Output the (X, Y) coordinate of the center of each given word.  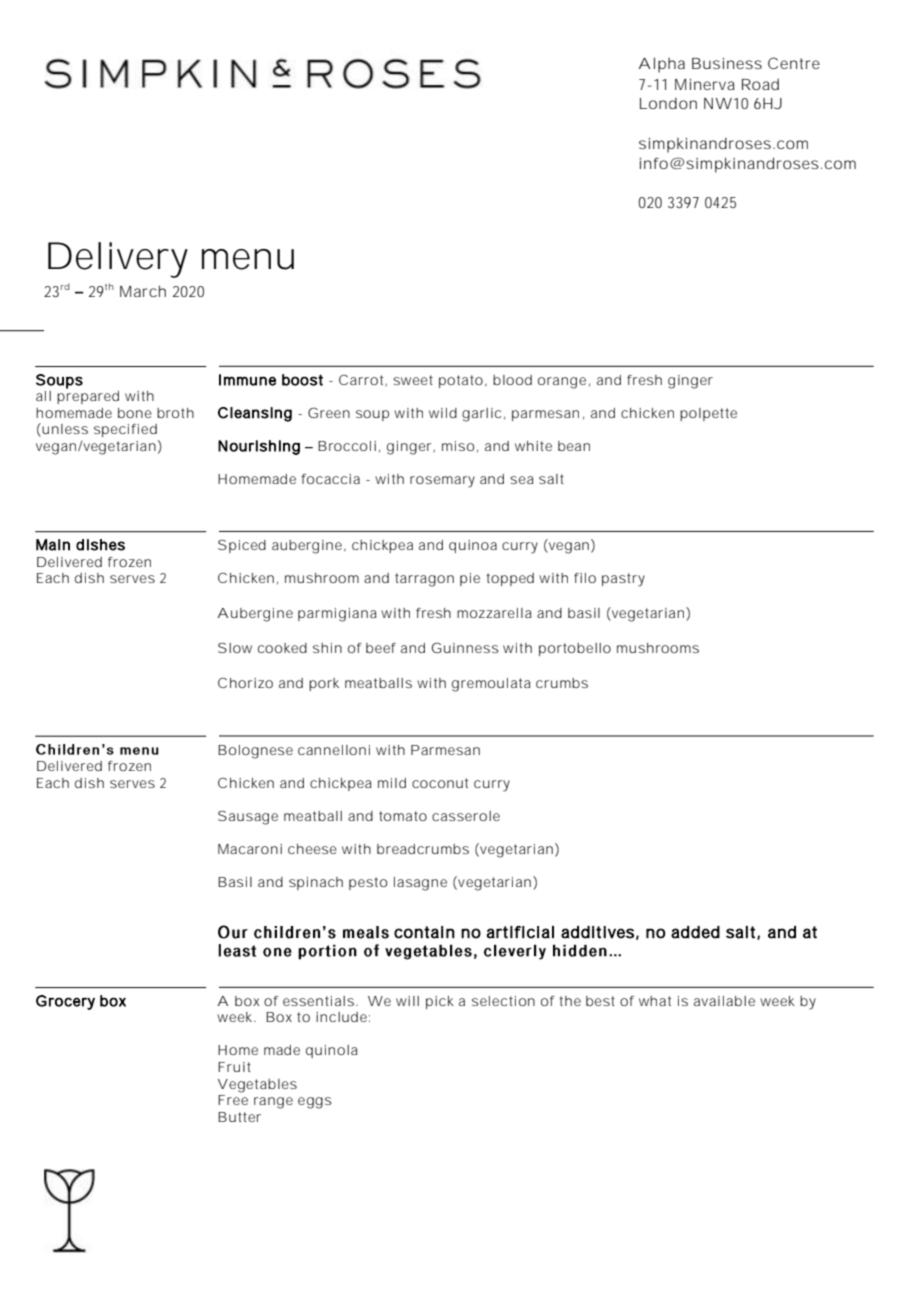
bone (135, 413)
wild (443, 413)
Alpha (662, 65)
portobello (575, 649)
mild (392, 783)
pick (440, 1002)
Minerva (705, 84)
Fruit (234, 1067)
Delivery (118, 260)
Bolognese (255, 752)
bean (574, 446)
